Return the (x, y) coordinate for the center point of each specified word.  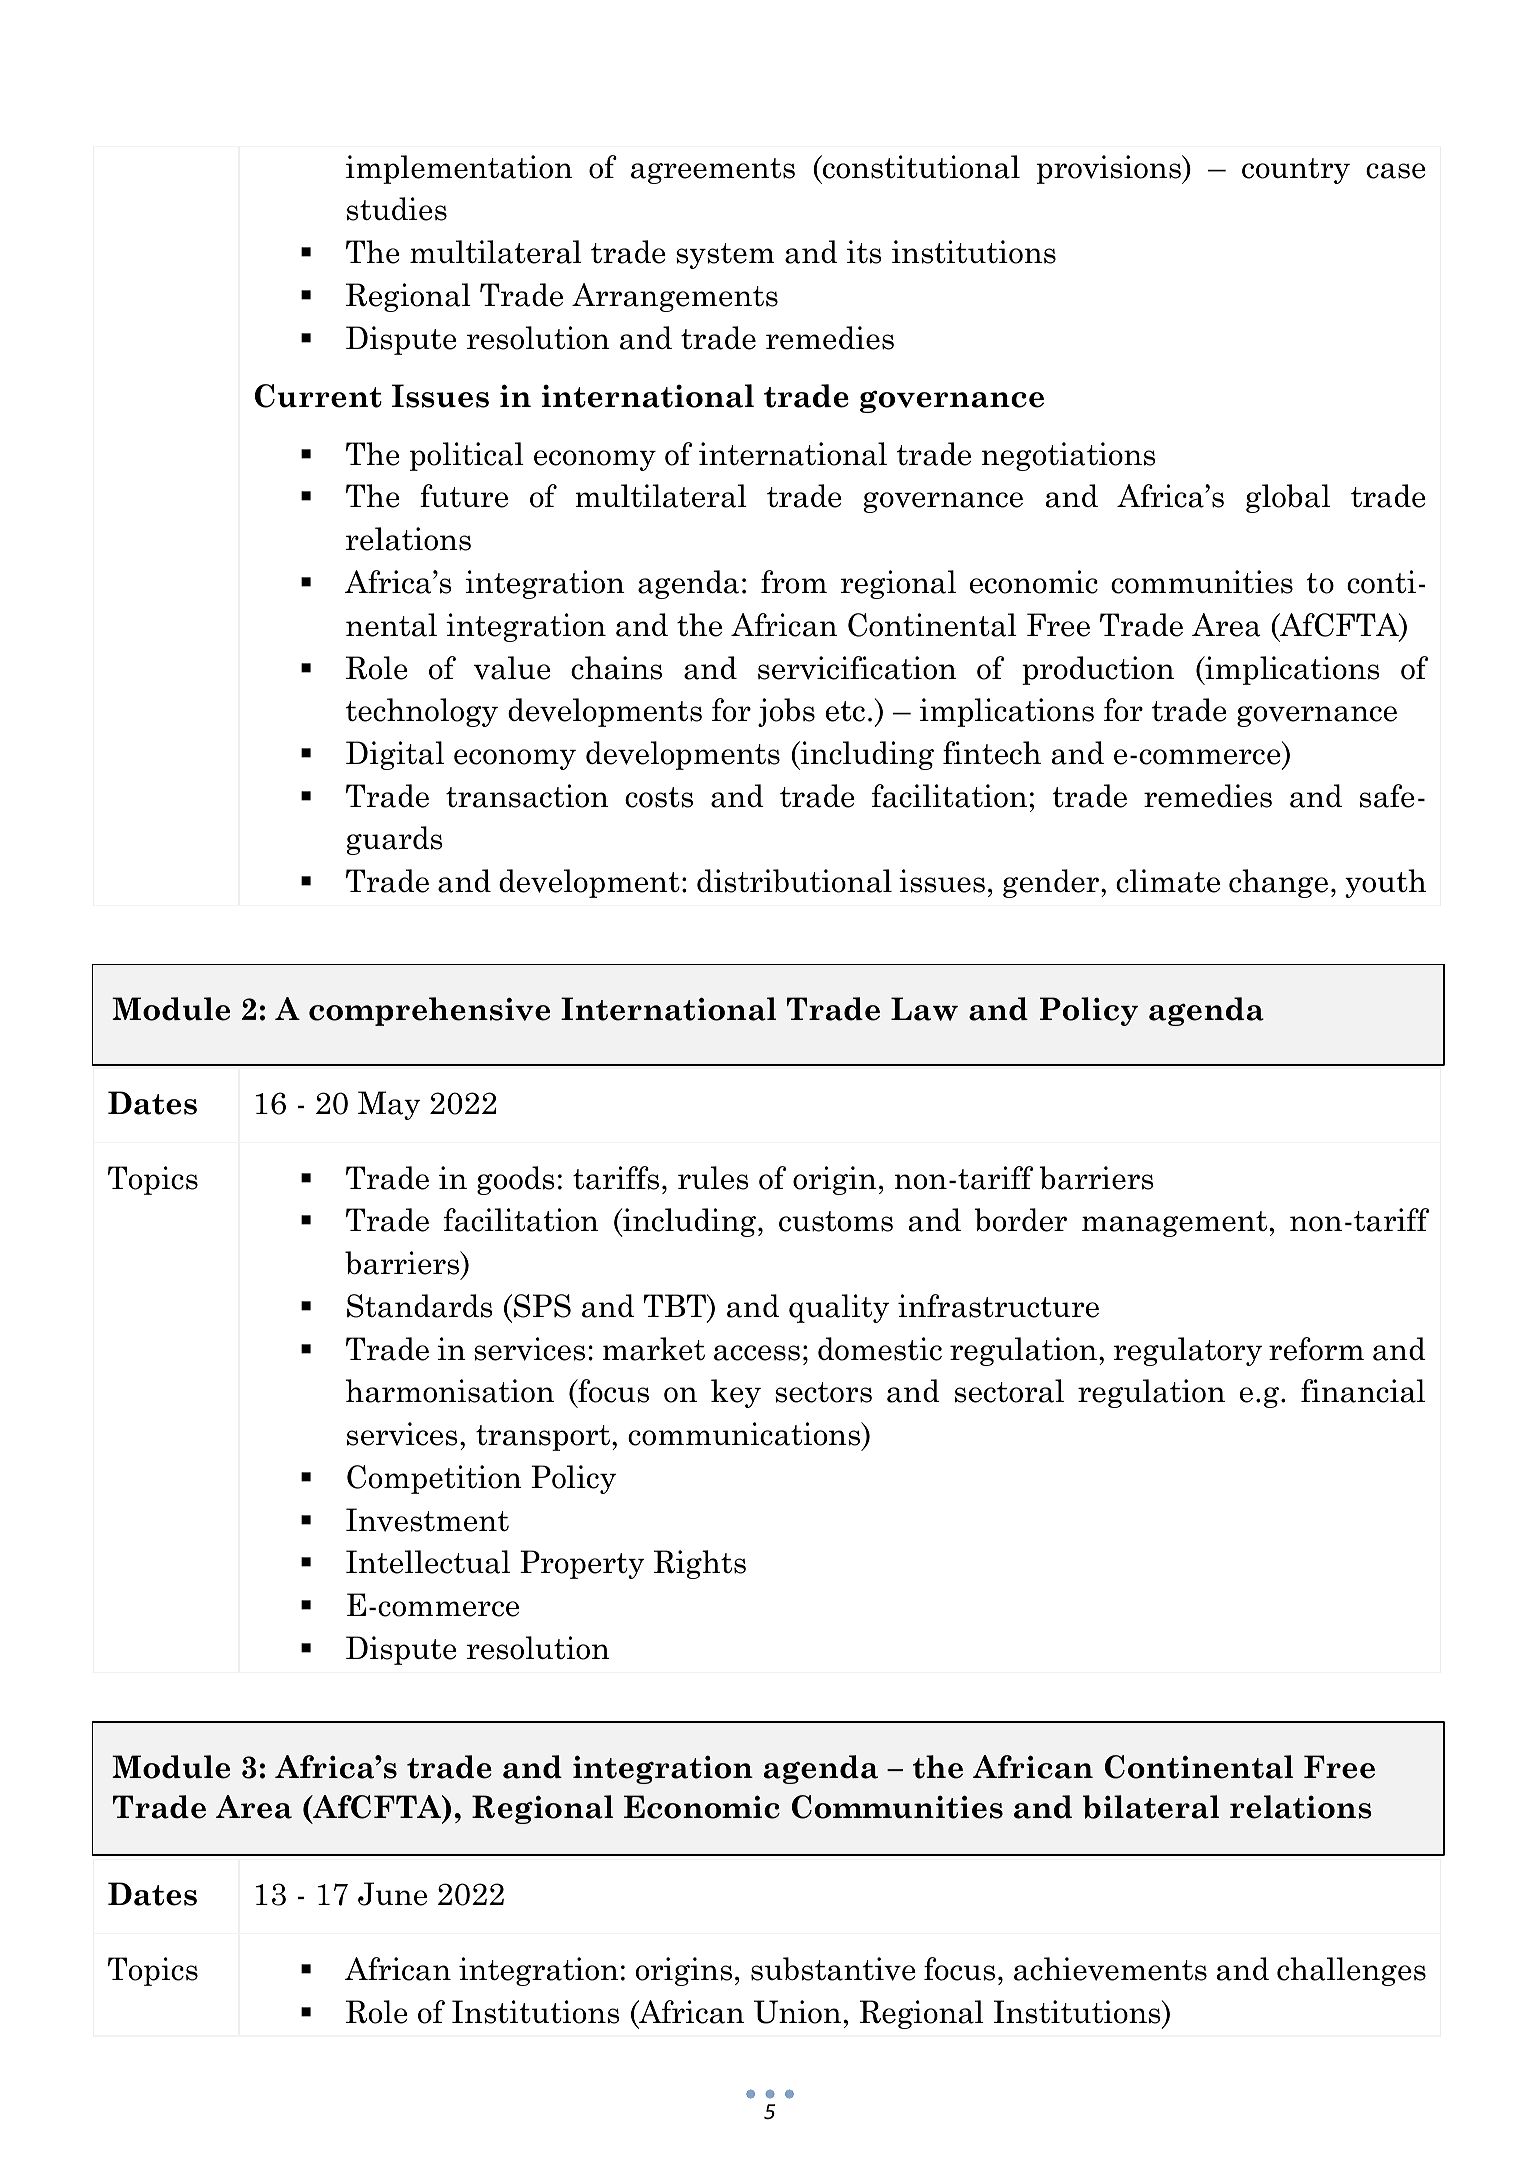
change (1278, 883)
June (392, 1894)
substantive (833, 1969)
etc (845, 711)
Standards (420, 1306)
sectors (823, 1392)
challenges (1351, 1971)
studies (397, 209)
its (864, 252)
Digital (395, 755)
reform (1316, 1349)
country (1296, 171)
